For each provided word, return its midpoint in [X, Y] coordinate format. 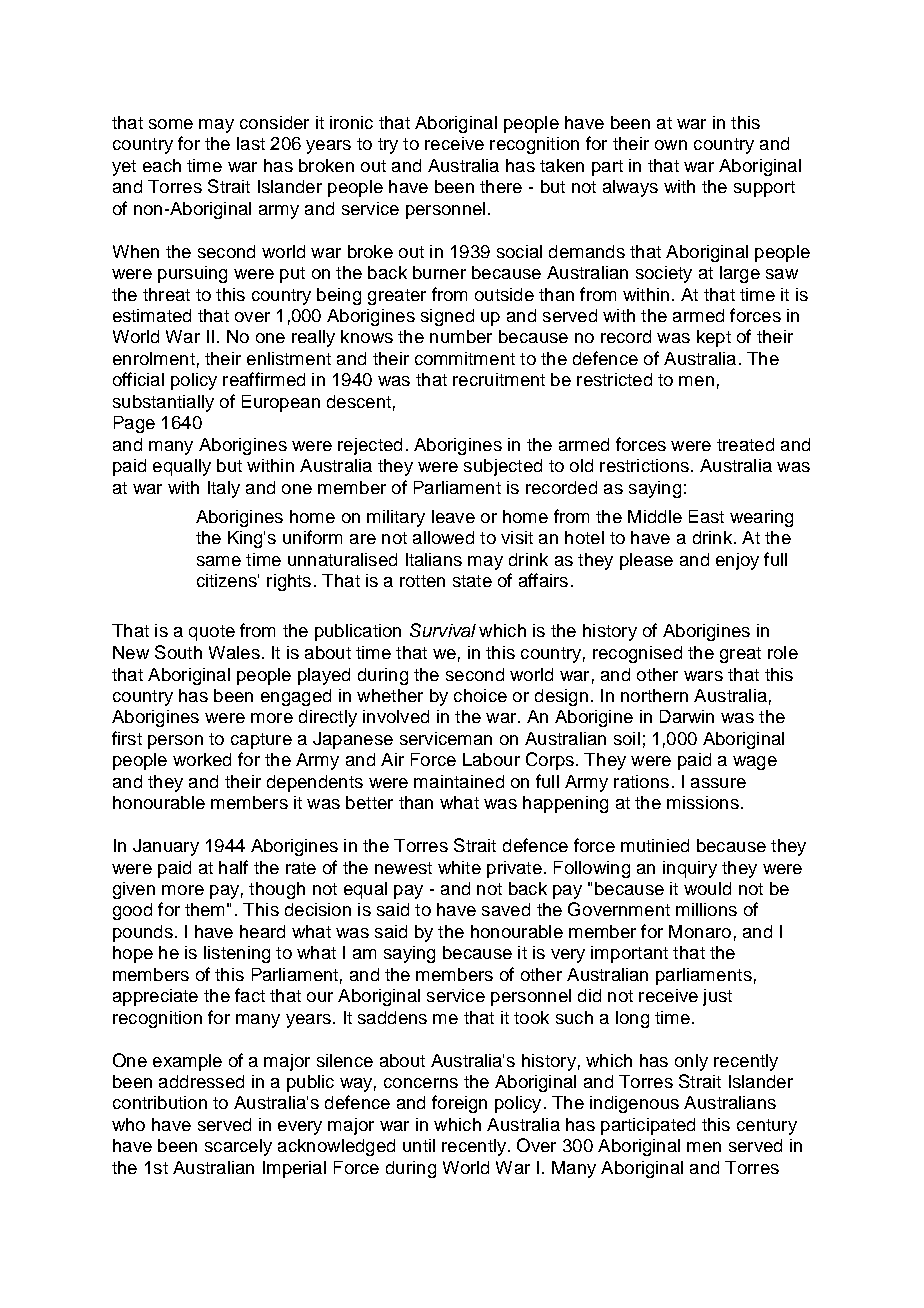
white [459, 867]
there [501, 186]
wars [703, 676]
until [419, 1145]
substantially [163, 403]
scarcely [238, 1147]
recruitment [499, 379]
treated [745, 444]
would [707, 888]
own [671, 145]
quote [212, 633]
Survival [443, 630]
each [162, 165]
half [233, 867]
